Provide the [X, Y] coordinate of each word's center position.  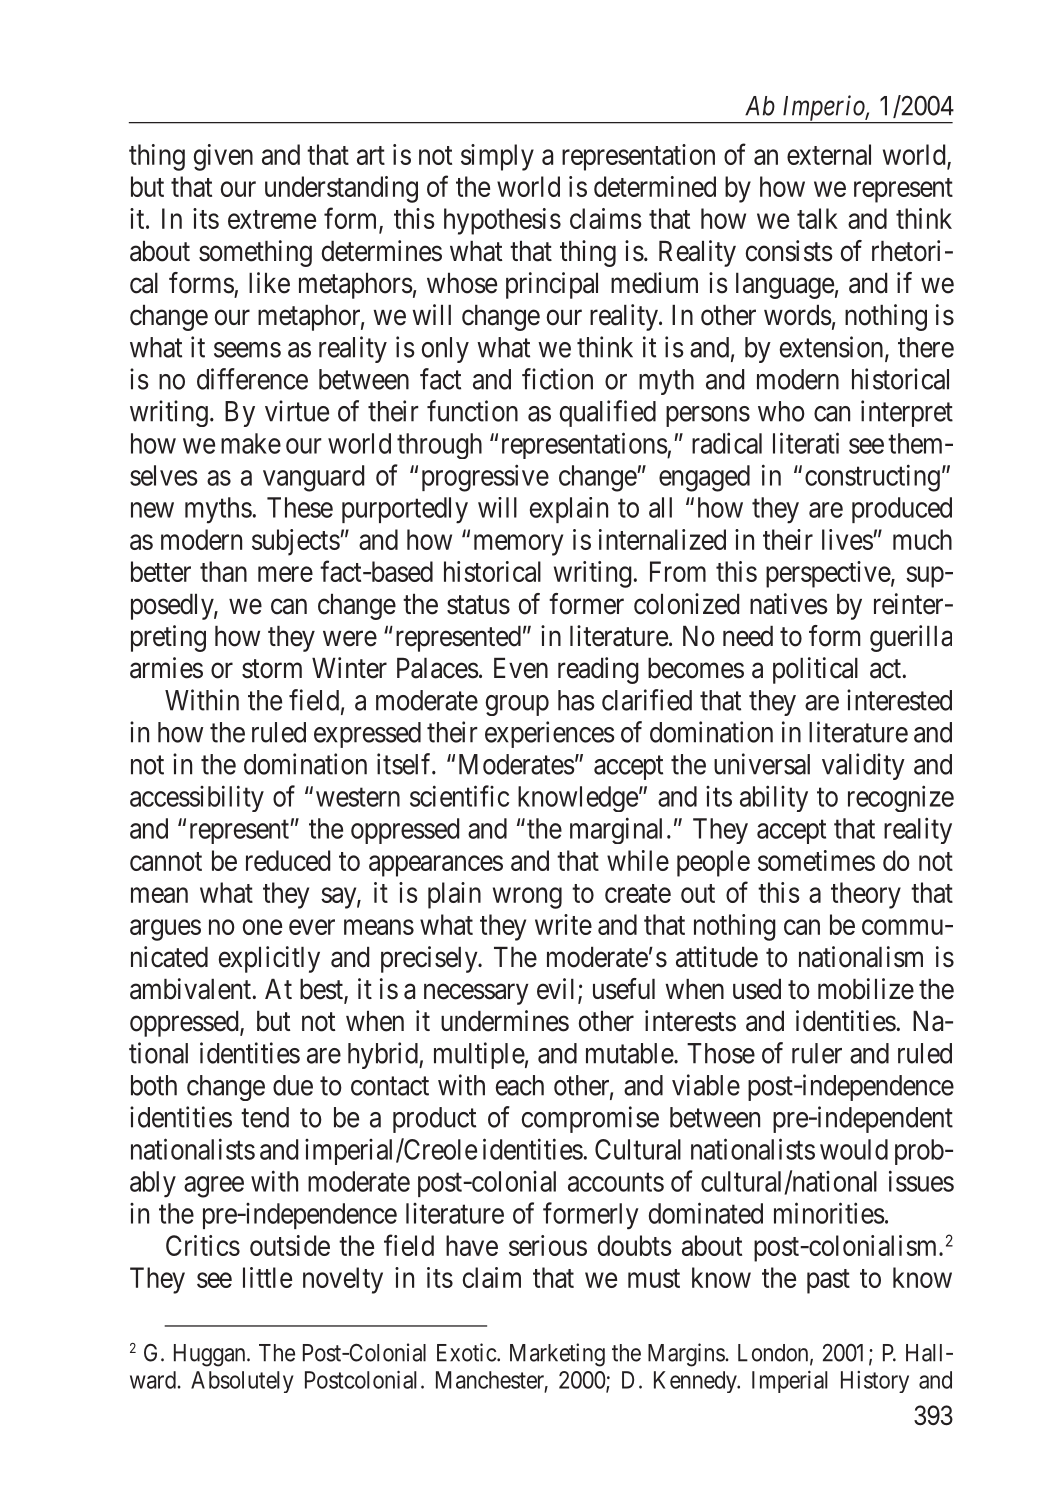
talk [817, 218]
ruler [817, 1053]
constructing [872, 478]
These [300, 507]
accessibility [197, 798]
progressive [485, 478]
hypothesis [502, 221]
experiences [550, 734]
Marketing [557, 1355]
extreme [272, 219]
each [520, 1085]
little [267, 1277]
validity [863, 766]
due [293, 1085]
